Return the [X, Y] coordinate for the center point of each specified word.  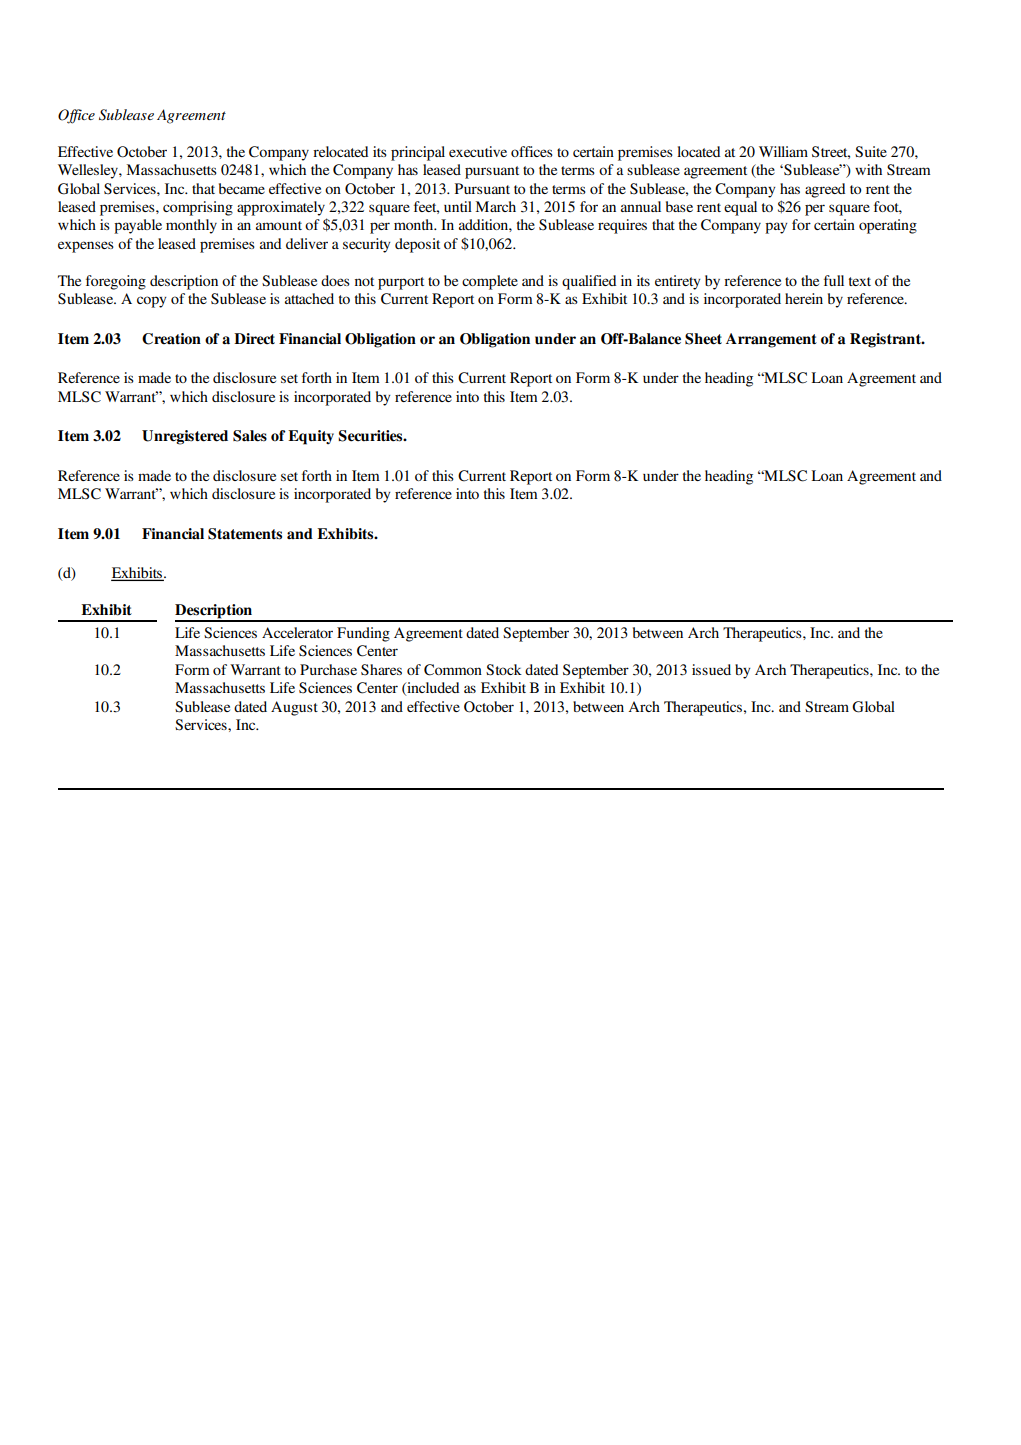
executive [478, 151]
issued [711, 669]
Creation [171, 339]
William [783, 151]
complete [490, 282]
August [294, 708]
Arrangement [771, 340]
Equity [311, 437]
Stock [504, 670]
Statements [245, 534]
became [242, 188]
